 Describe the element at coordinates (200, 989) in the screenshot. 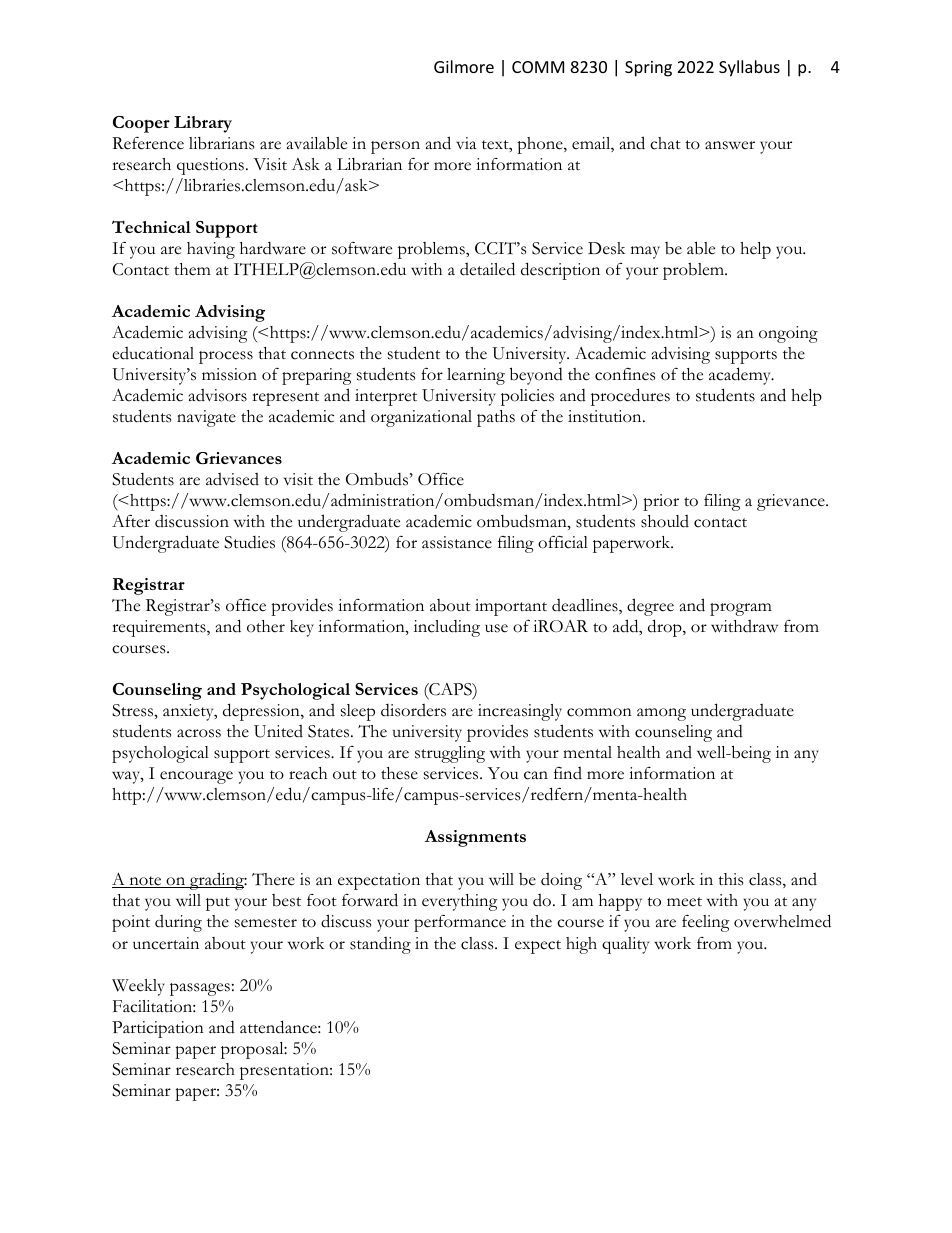

I see `passages` at that location.
